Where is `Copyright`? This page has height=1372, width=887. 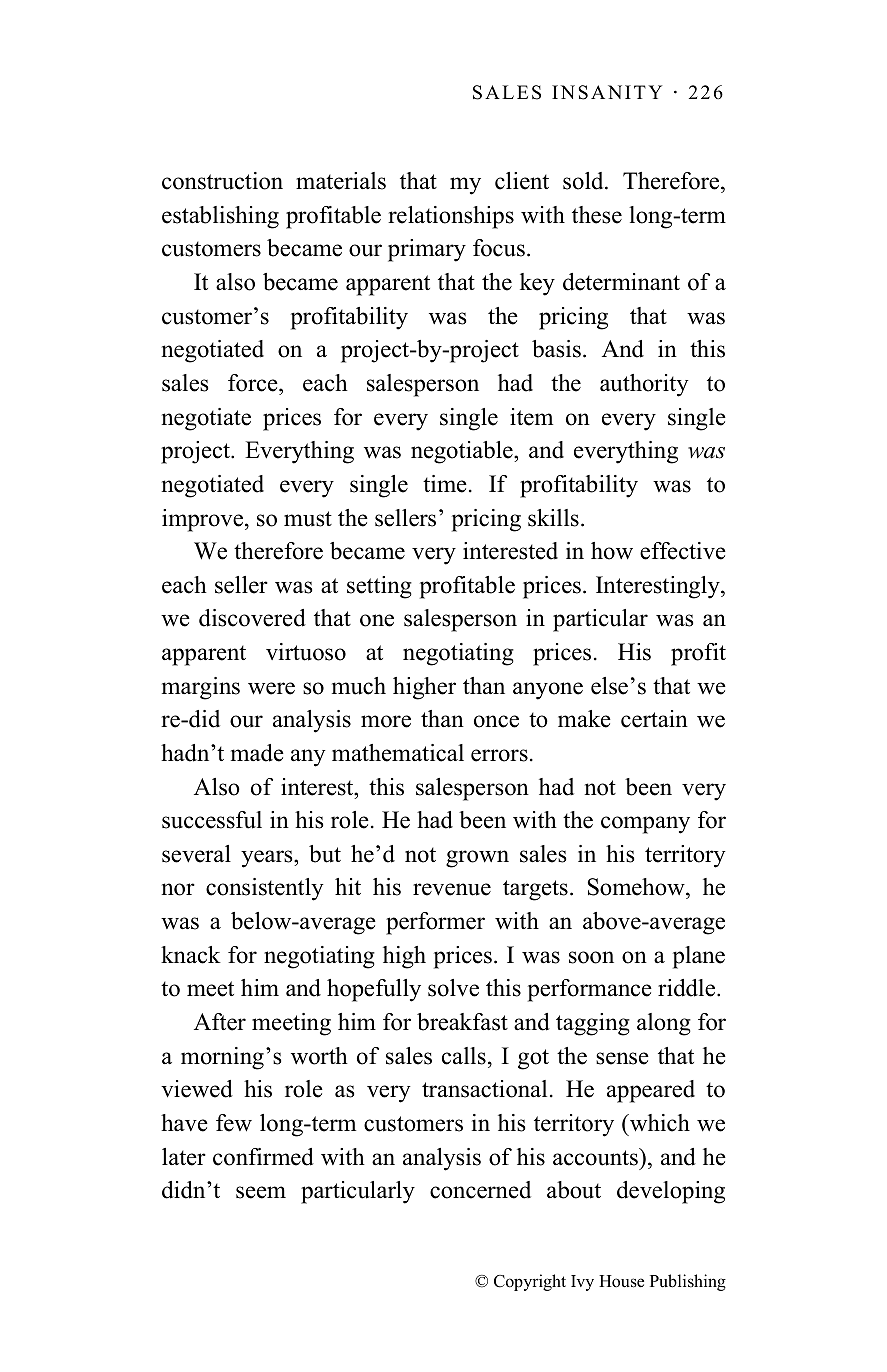
Copyright is located at coordinates (530, 1282).
